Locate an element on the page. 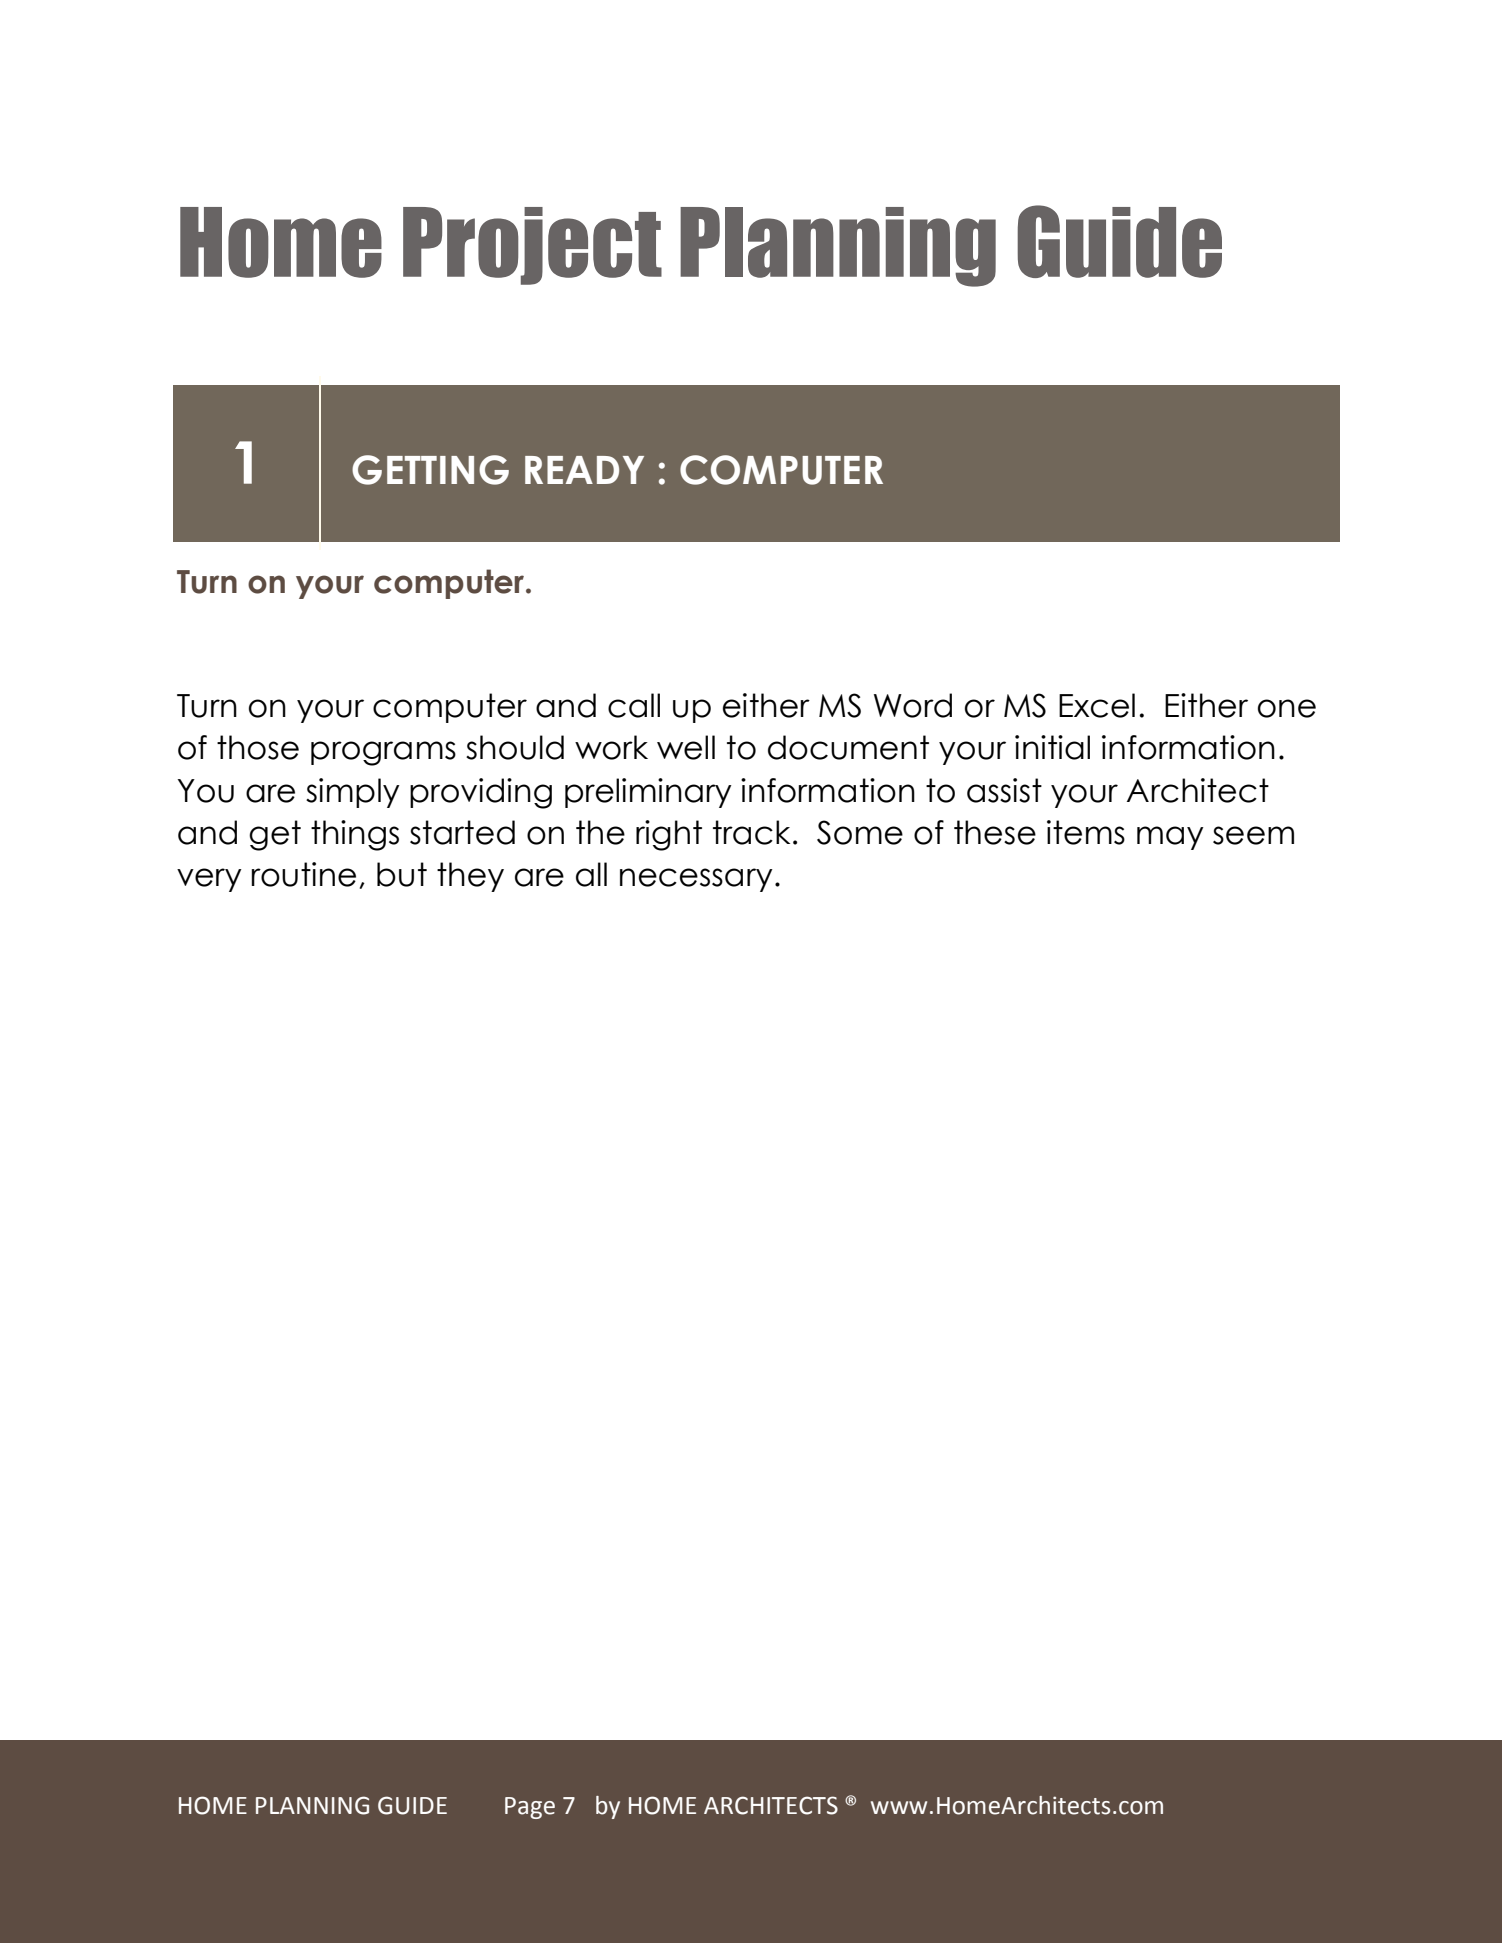 The height and width of the document is (1943, 1502). but is located at coordinates (402, 874).
